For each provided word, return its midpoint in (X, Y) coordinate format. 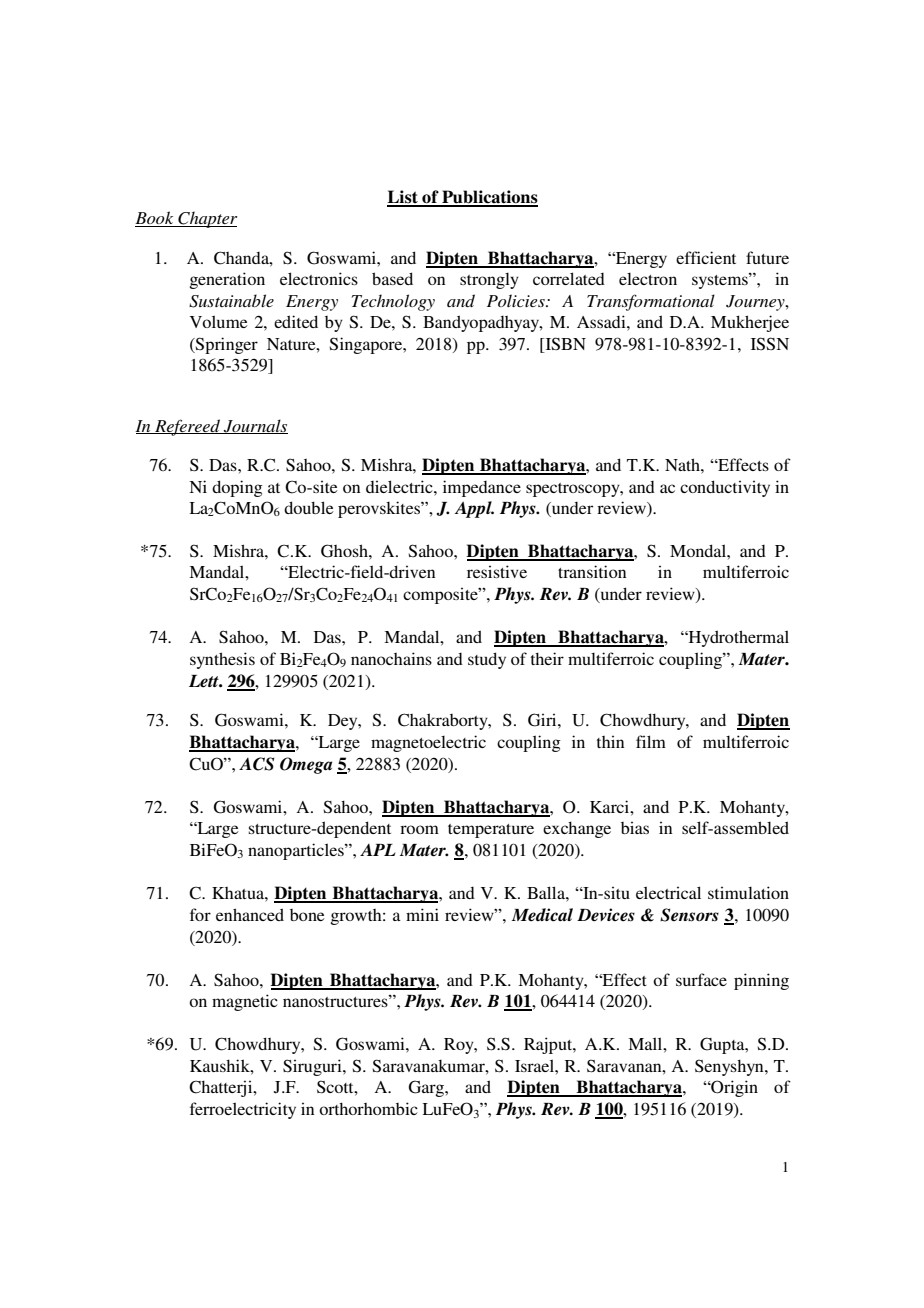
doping (237, 488)
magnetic (245, 1002)
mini (422, 914)
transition (592, 571)
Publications (489, 198)
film (651, 741)
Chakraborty (444, 721)
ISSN (770, 344)
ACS (256, 764)
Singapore (367, 345)
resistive (497, 571)
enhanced (250, 914)
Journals (255, 426)
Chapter (206, 219)
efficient (706, 257)
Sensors (689, 915)
